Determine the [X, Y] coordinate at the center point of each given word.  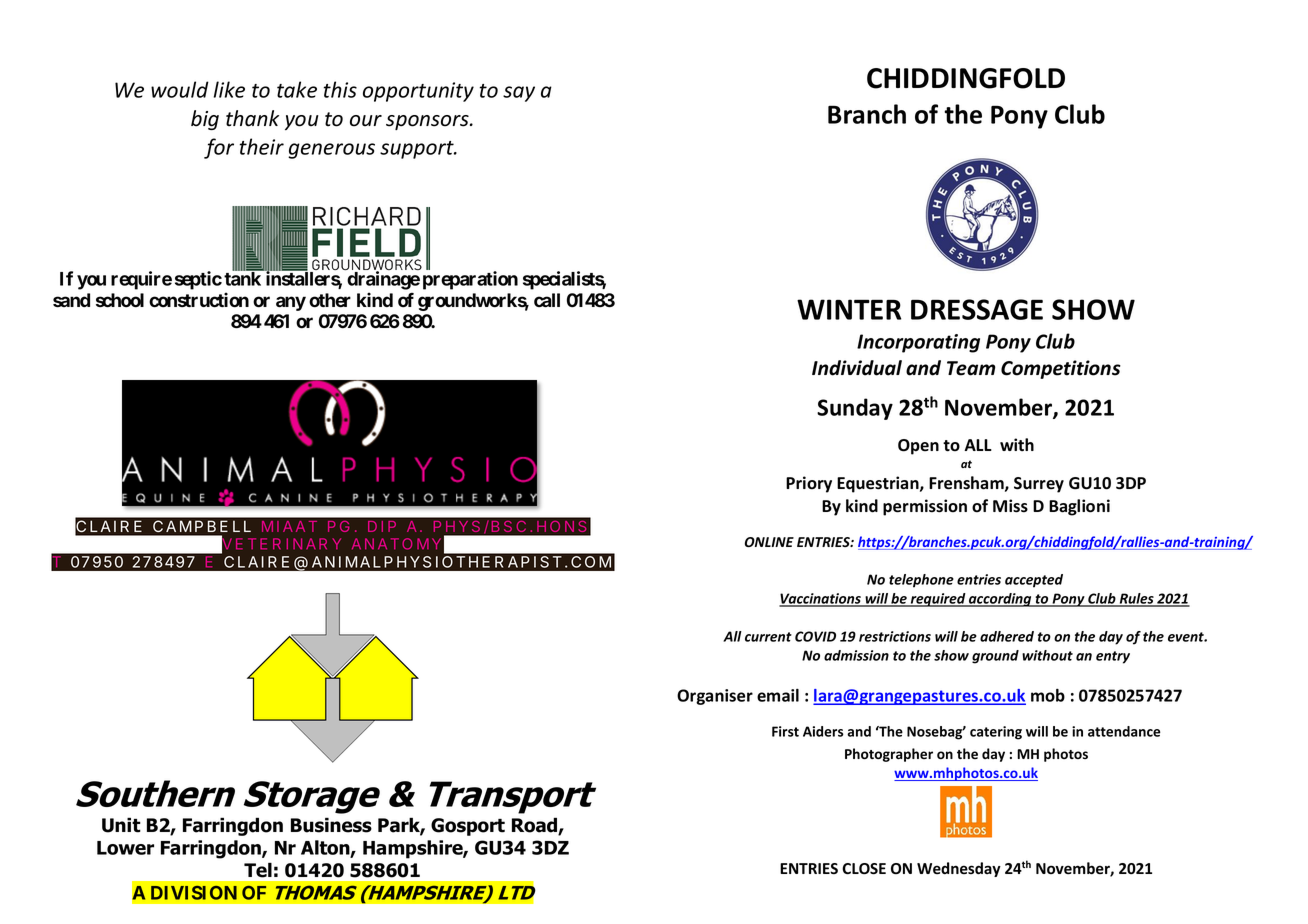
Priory [809, 484]
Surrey [1039, 485]
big [205, 120]
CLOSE [864, 869]
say [519, 94]
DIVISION [194, 893]
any [291, 303]
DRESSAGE [977, 309]
